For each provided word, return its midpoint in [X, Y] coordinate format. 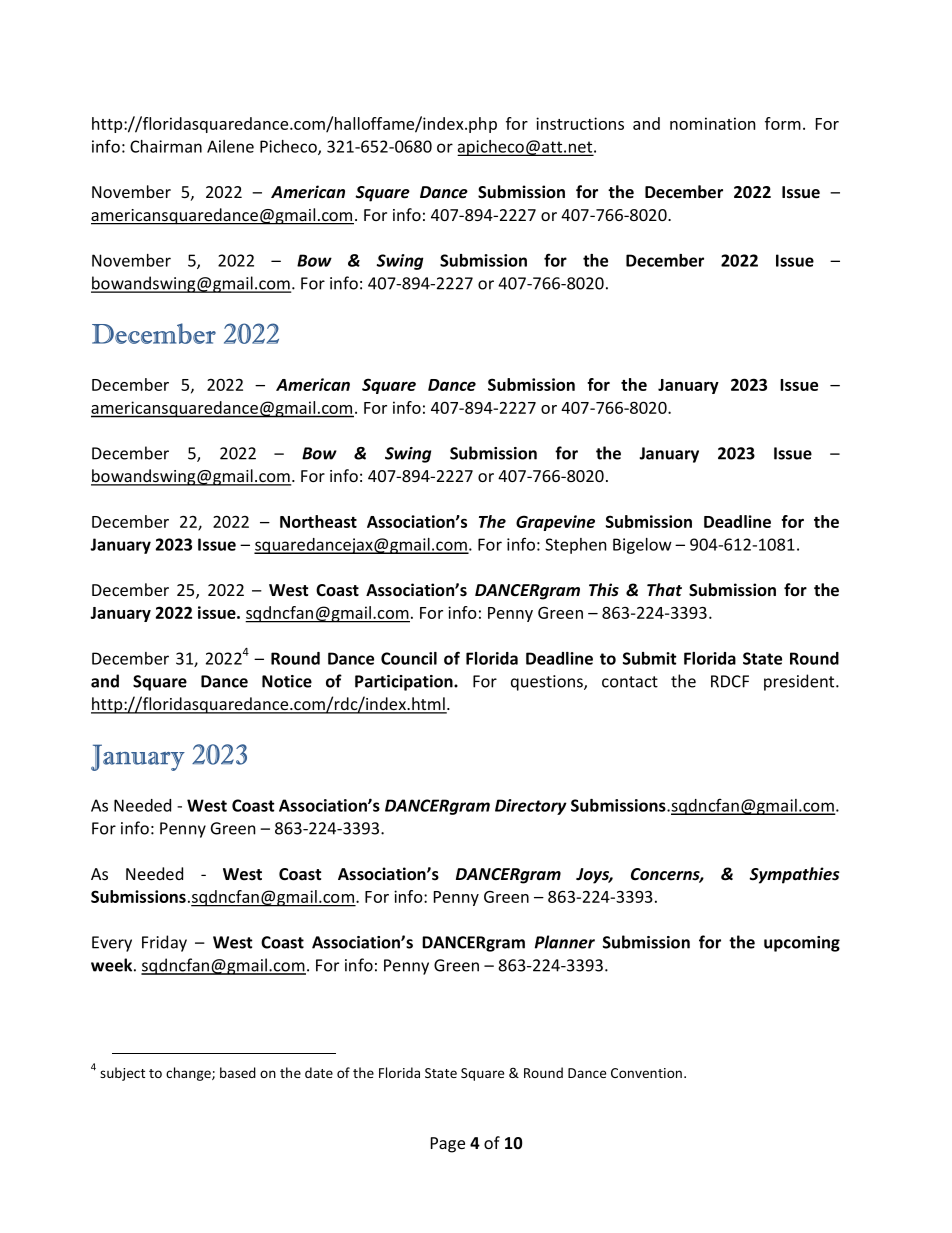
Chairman [166, 146]
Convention [646, 1073]
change [189, 1074]
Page [448, 1145]
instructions [580, 123]
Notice [287, 681]
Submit [649, 658]
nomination [713, 123]
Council [409, 658]
